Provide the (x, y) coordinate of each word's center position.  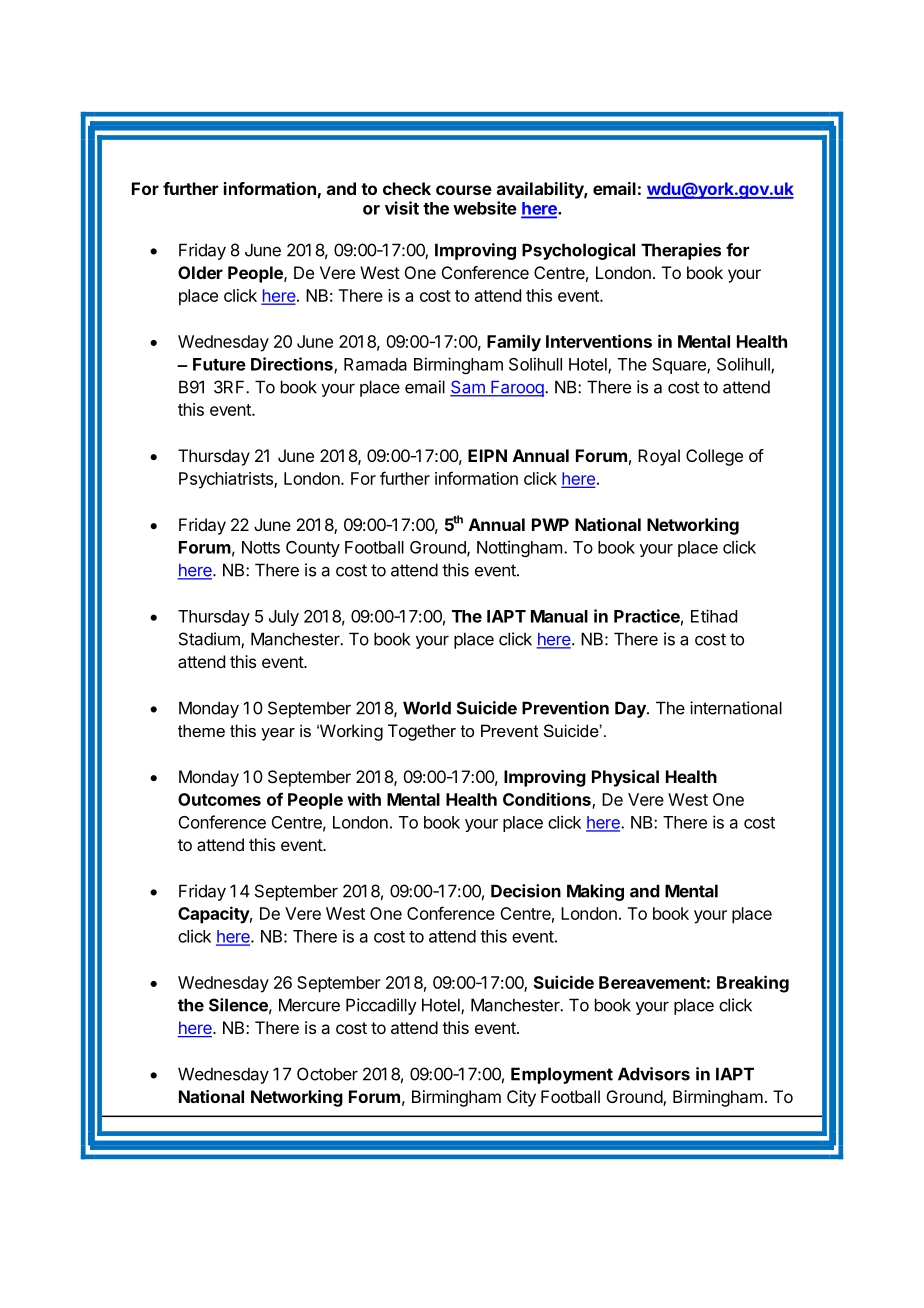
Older (200, 272)
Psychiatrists (227, 480)
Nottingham (519, 548)
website (485, 208)
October (327, 1074)
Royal (659, 457)
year (278, 734)
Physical (625, 778)
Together (422, 732)
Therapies (681, 251)
